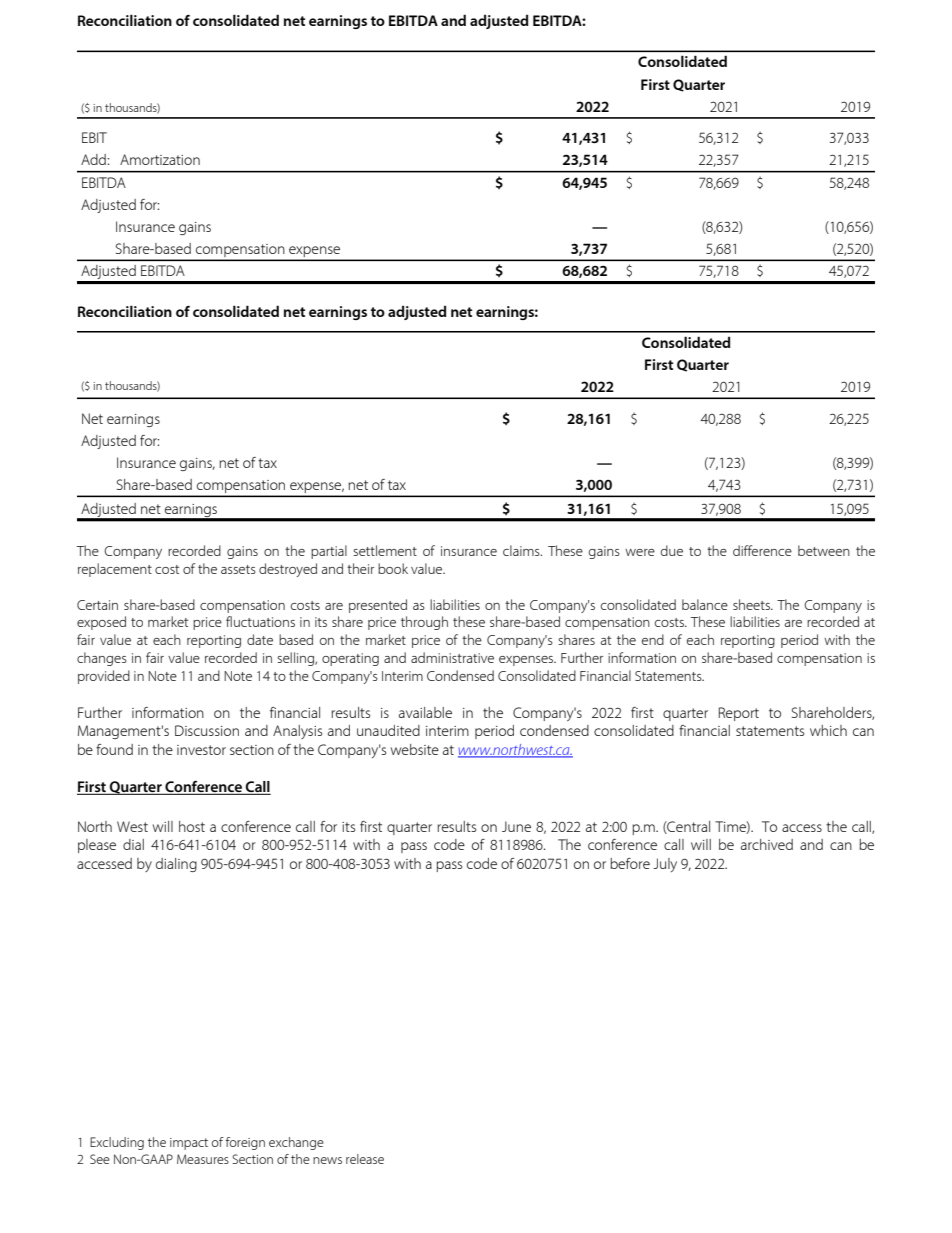  I want to click on host, so click(192, 826).
